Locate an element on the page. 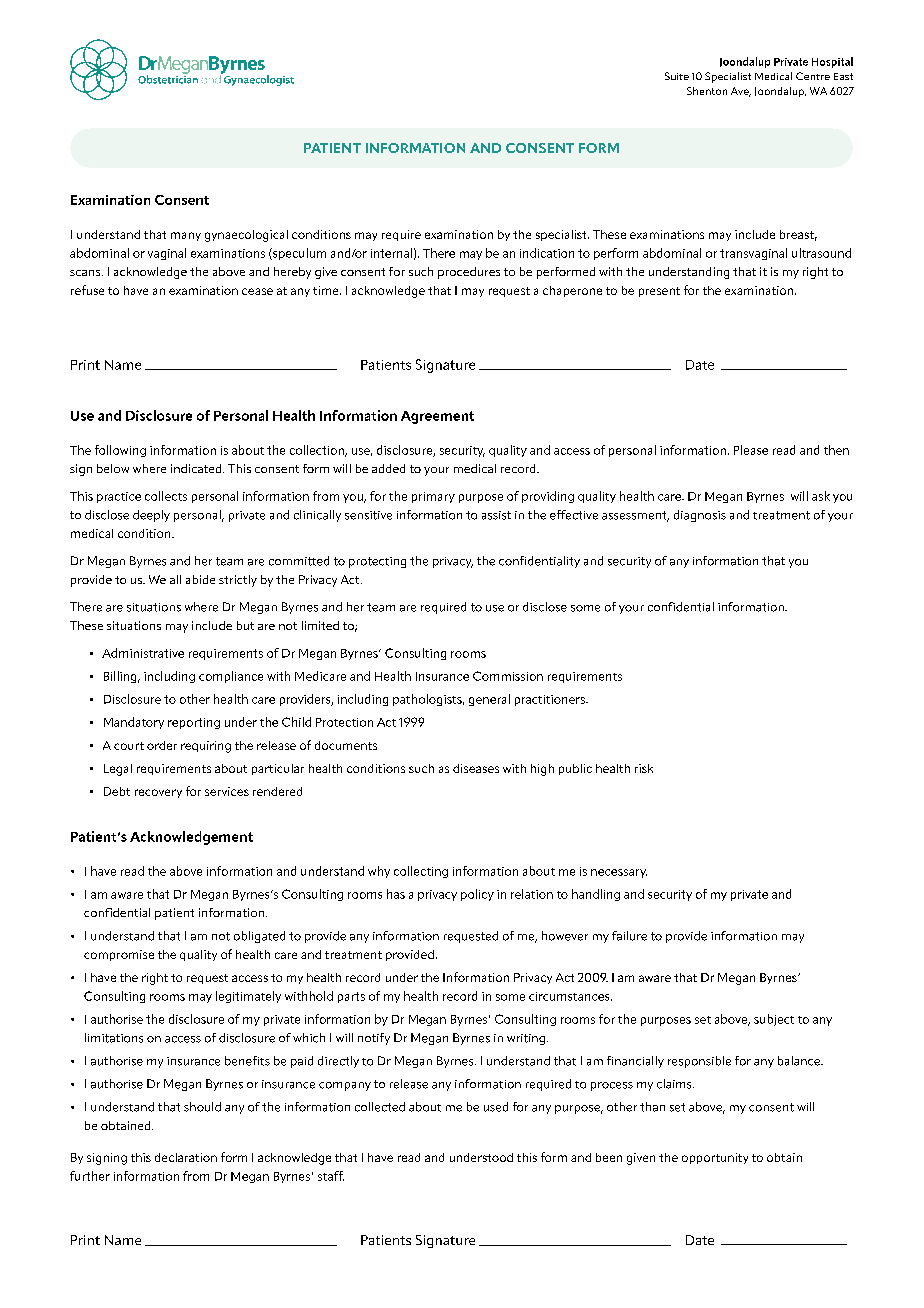 The width and height of the image is (924, 1308). declaration is located at coordinates (186, 1157).
